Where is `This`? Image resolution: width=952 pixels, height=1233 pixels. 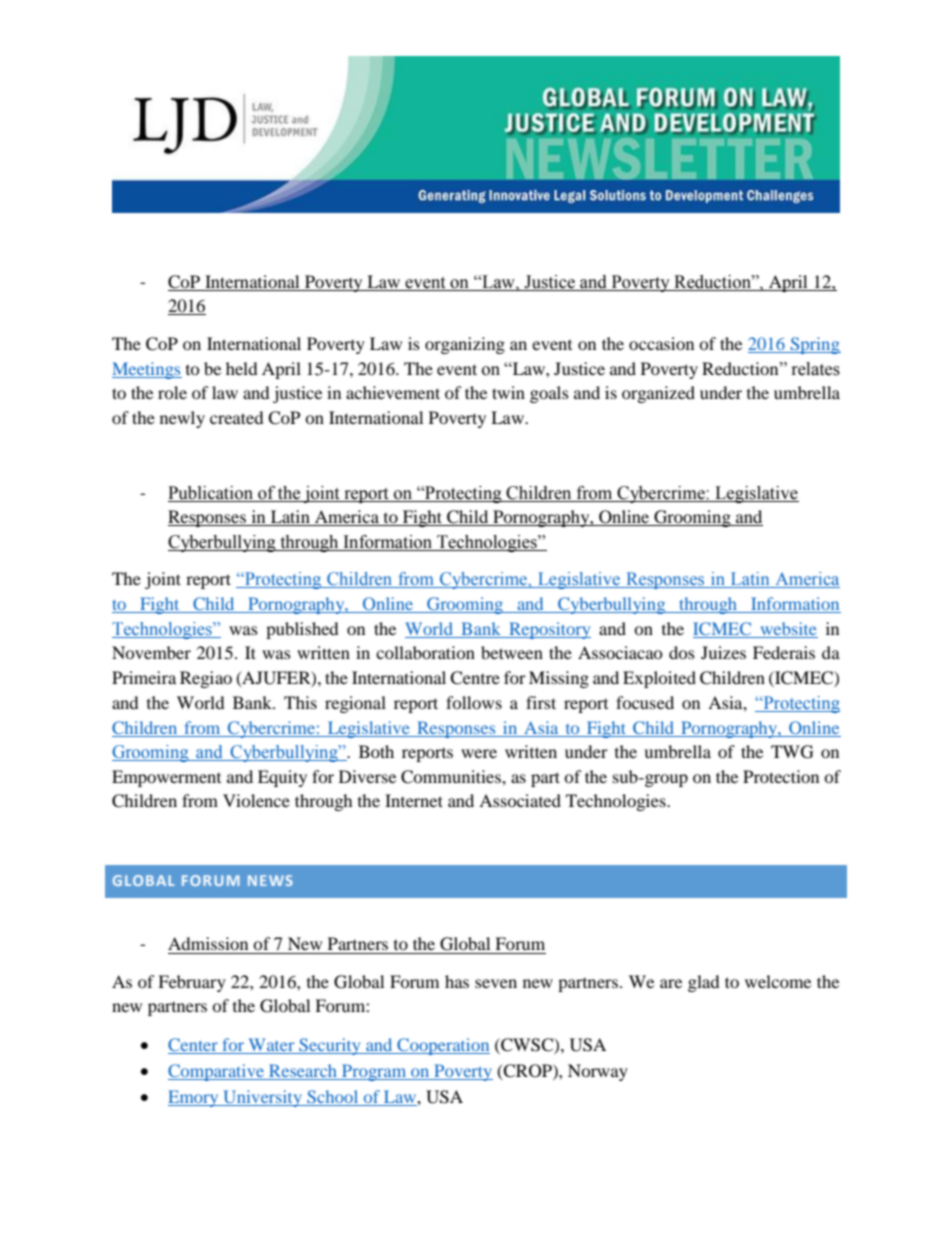
This is located at coordinates (300, 702).
